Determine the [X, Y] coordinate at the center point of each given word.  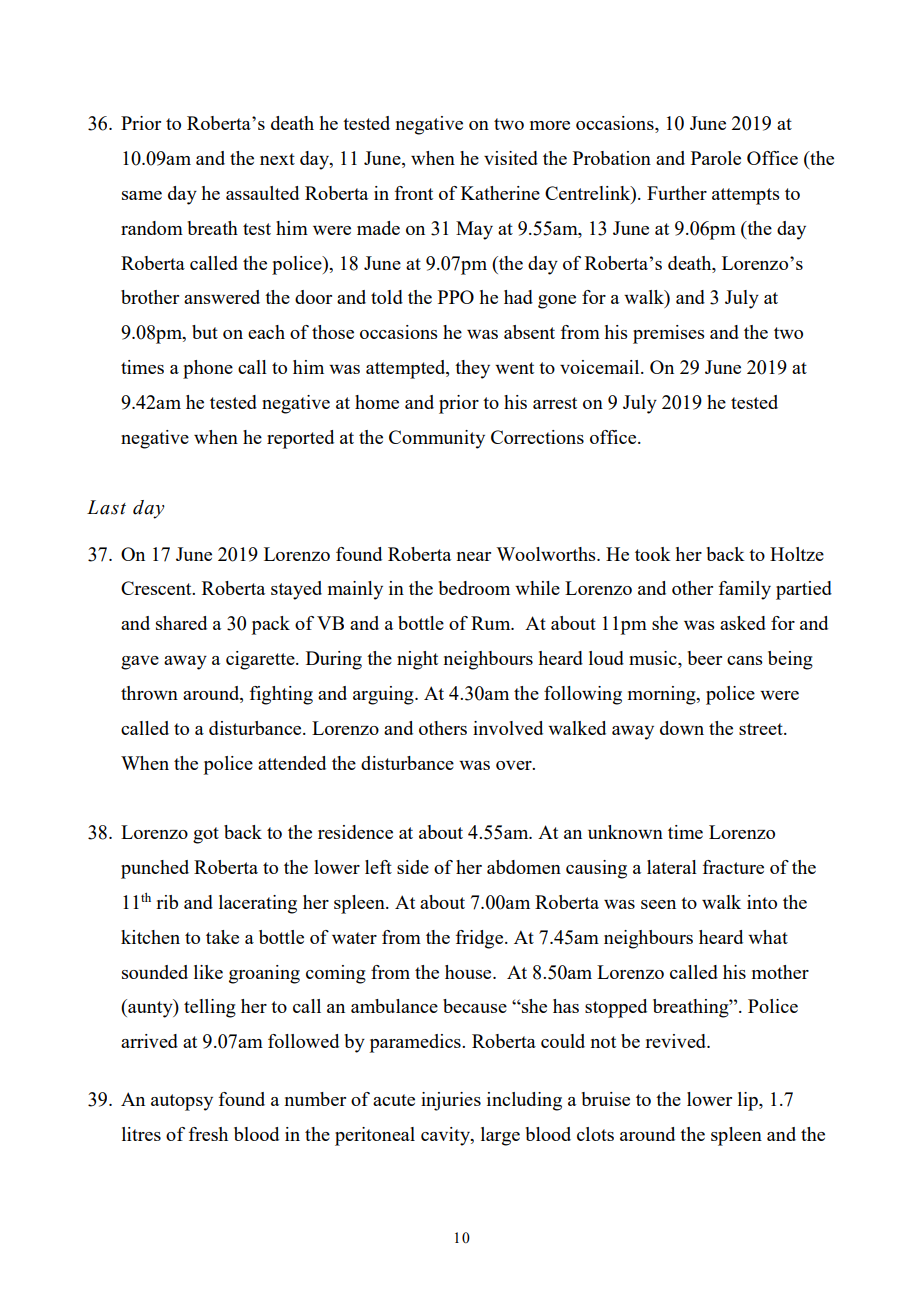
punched [155, 869]
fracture [733, 867]
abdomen [524, 867]
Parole [716, 158]
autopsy [182, 1102]
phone [208, 369]
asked [743, 623]
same [142, 195]
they [472, 369]
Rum [492, 623]
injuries [451, 1101]
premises [669, 334]
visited [511, 158]
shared [181, 623]
